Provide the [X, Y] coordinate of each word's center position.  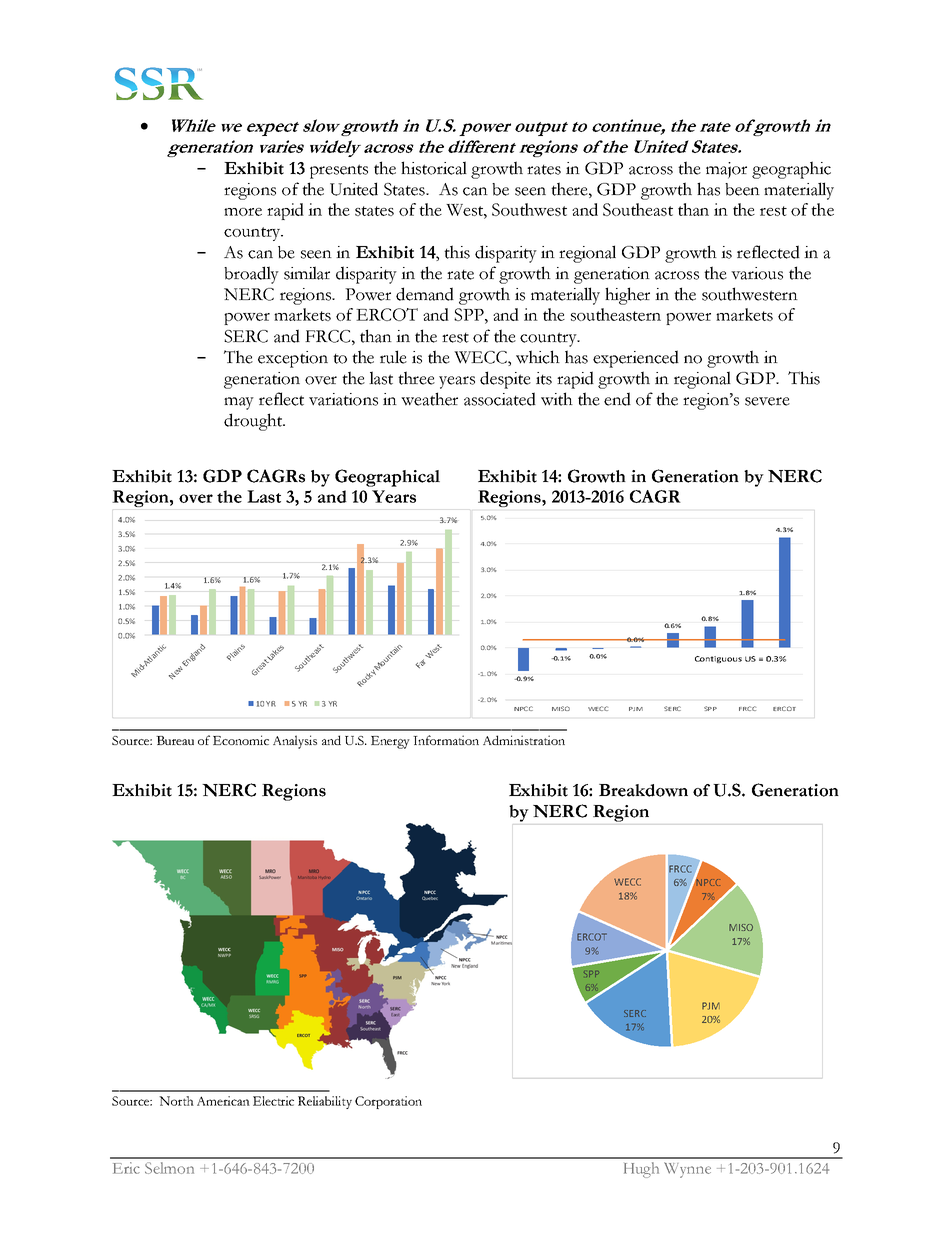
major [726, 170]
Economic [241, 740]
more [243, 212]
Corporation [388, 1102]
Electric [273, 1101]
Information [446, 740]
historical [434, 168]
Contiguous [718, 659]
